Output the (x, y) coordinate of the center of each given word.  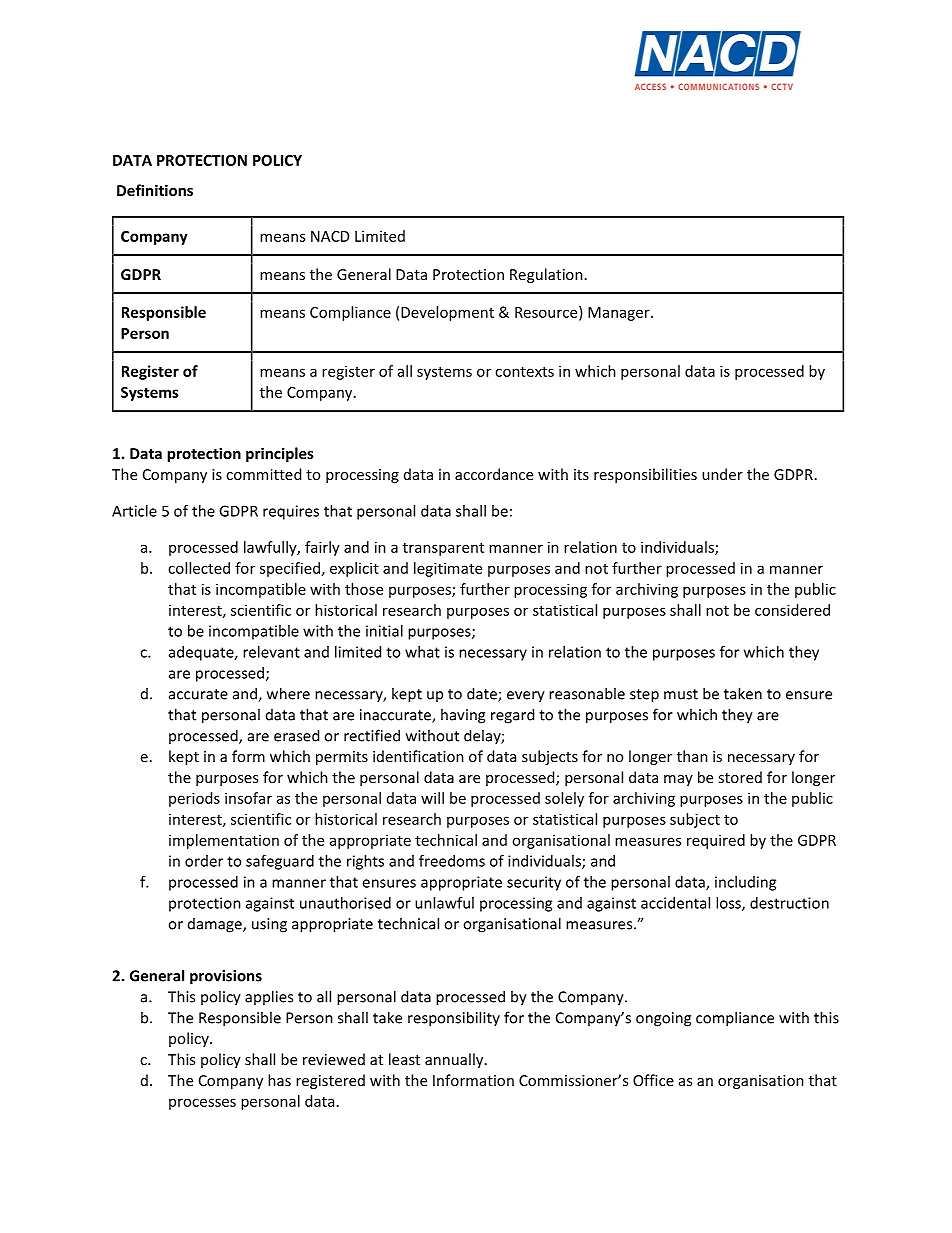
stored (740, 777)
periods (194, 799)
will (432, 798)
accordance (494, 474)
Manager (620, 314)
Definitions (155, 190)
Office (653, 1080)
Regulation (546, 275)
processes (202, 1104)
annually (455, 1060)
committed (263, 474)
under (722, 474)
